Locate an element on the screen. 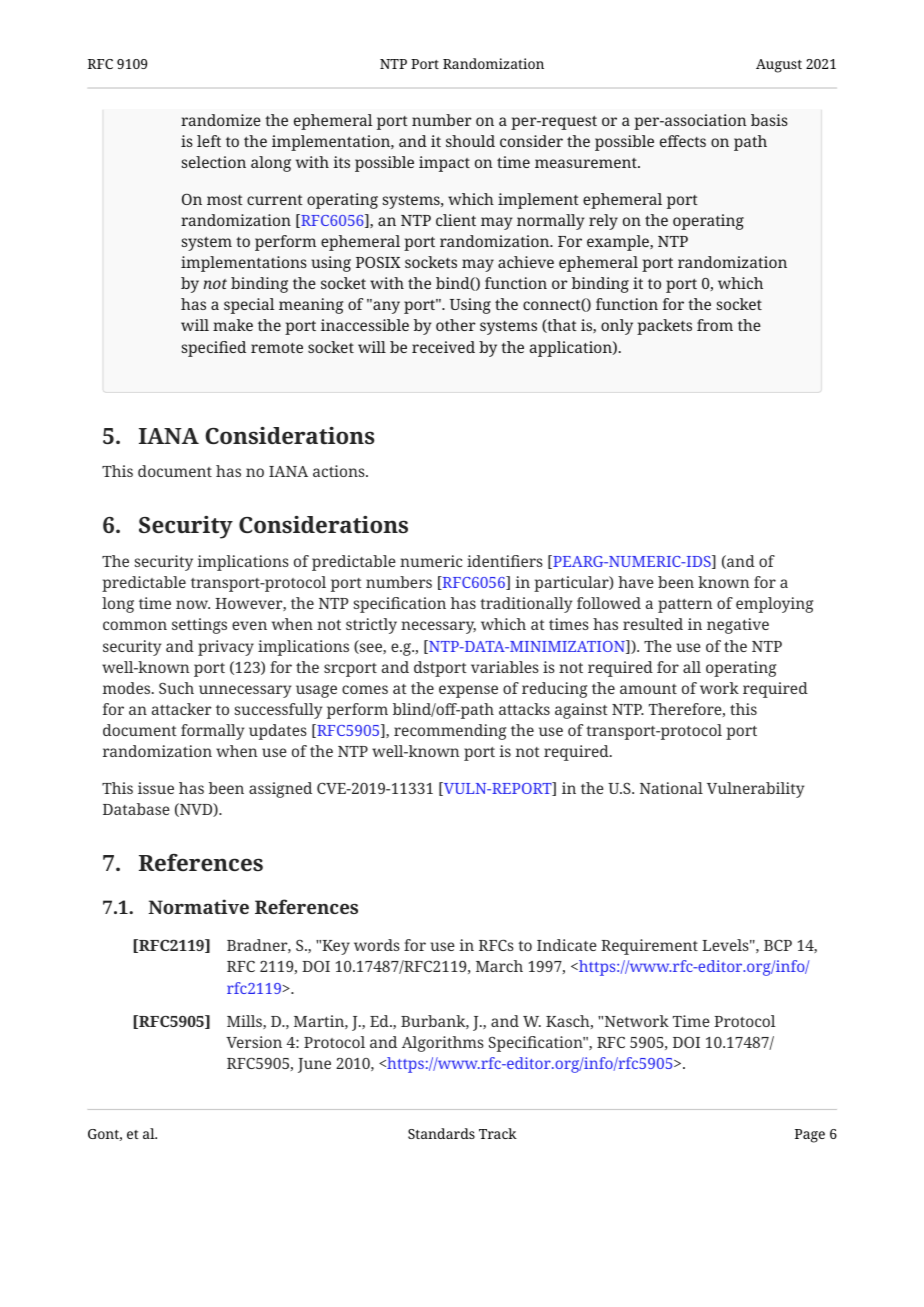  Version is located at coordinates (254, 1042).
